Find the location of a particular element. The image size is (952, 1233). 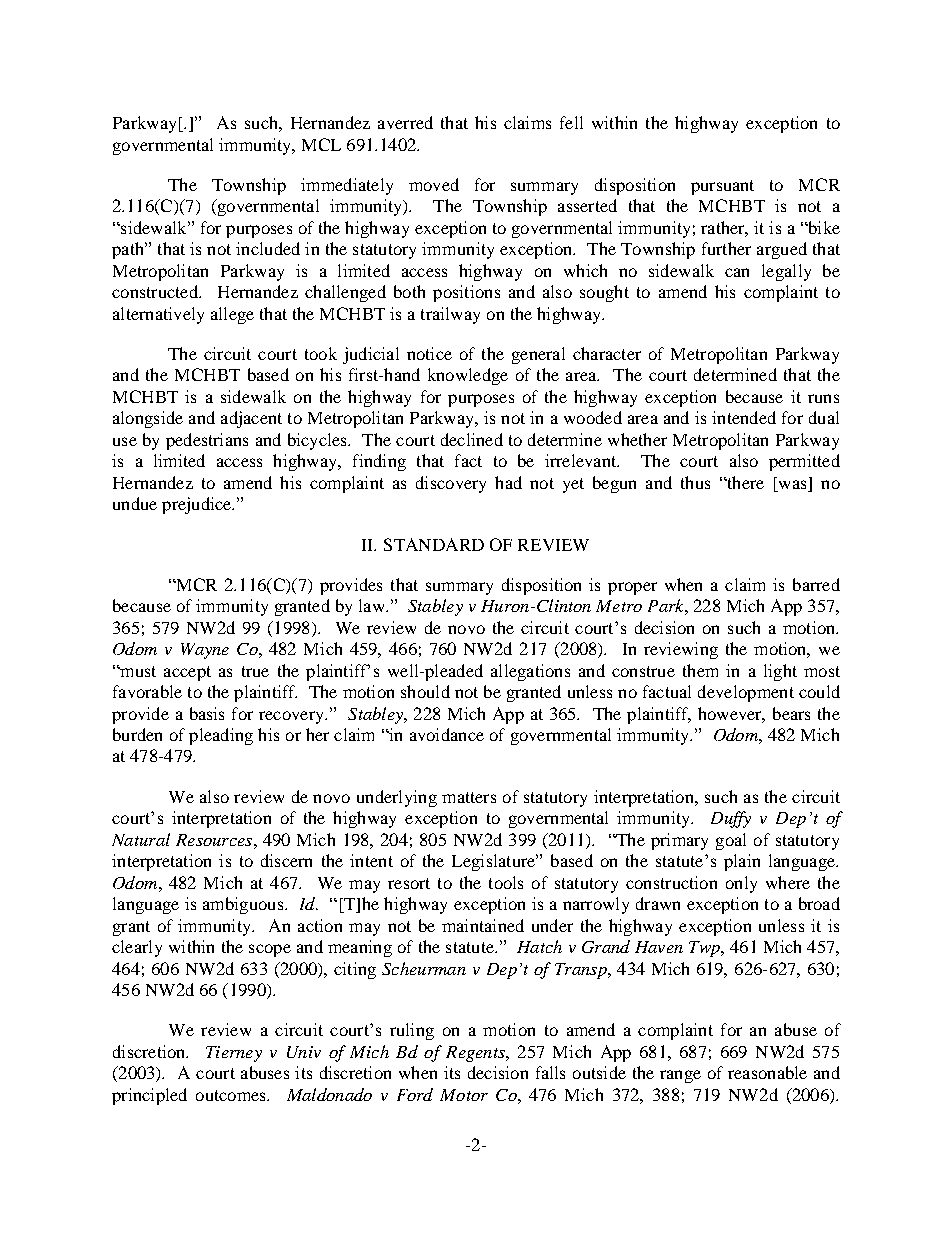

intended is located at coordinates (744, 417).
